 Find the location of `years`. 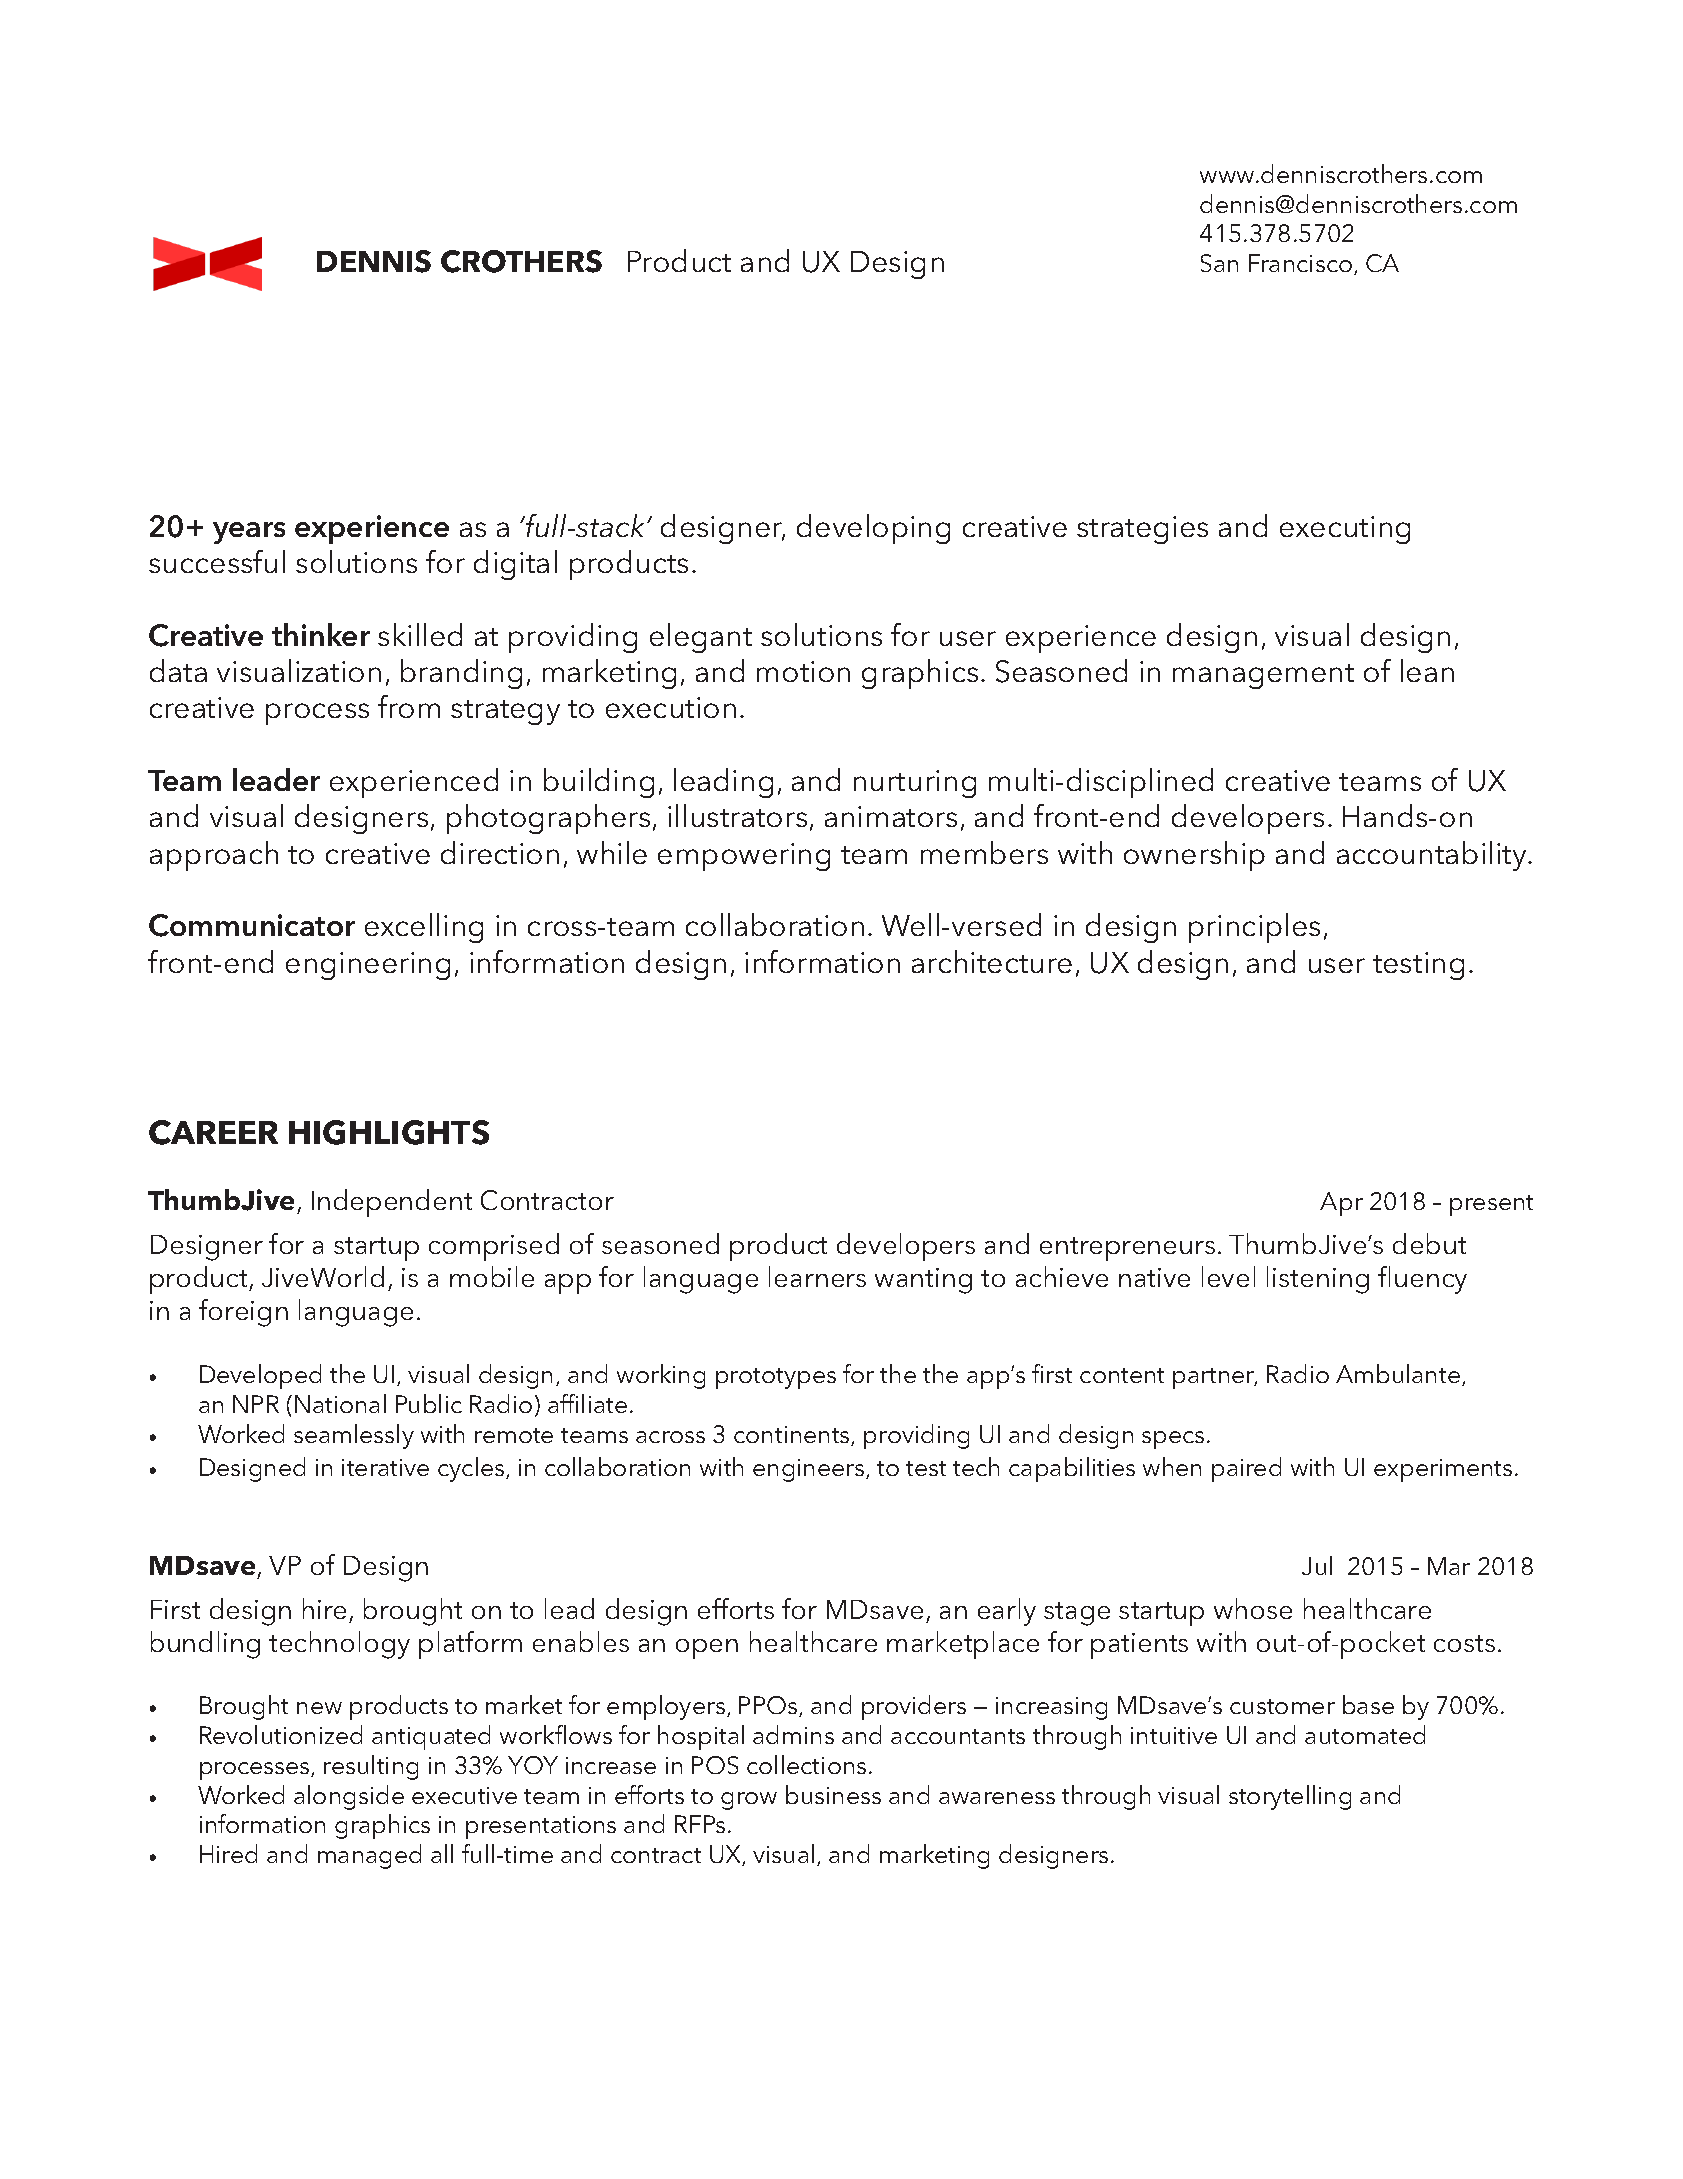

years is located at coordinates (249, 533).
